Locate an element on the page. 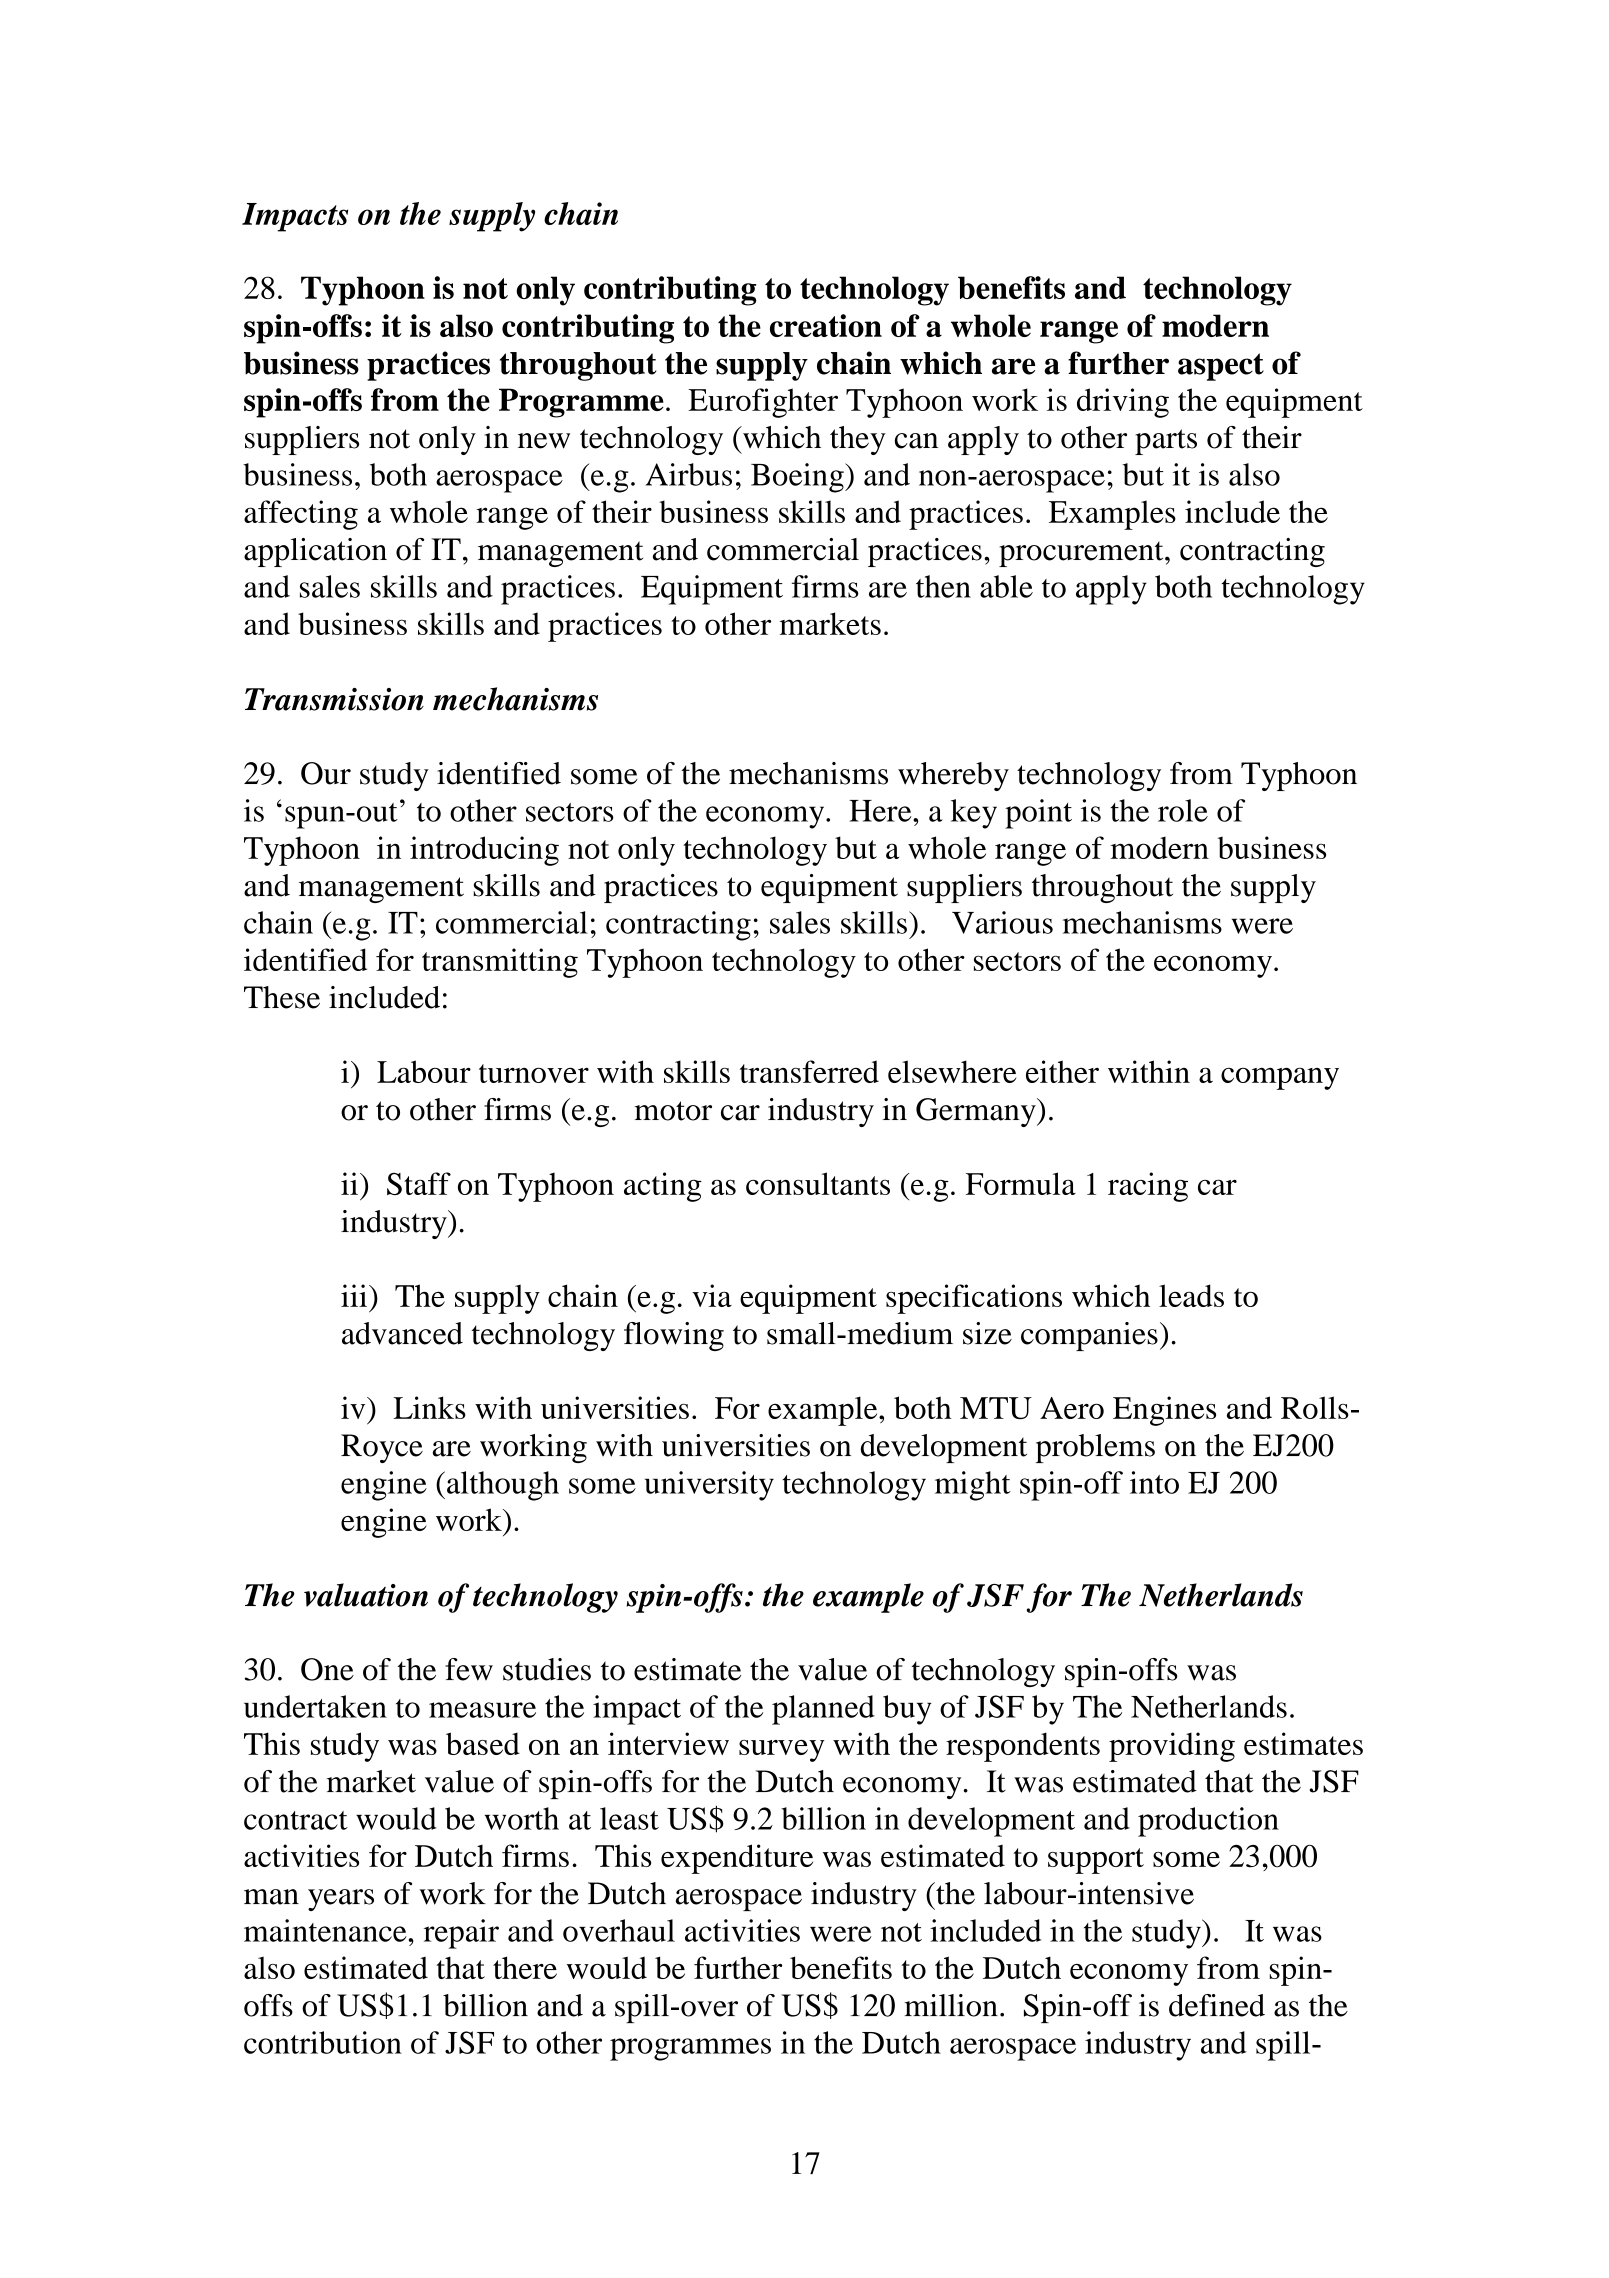 This page has height=2278, width=1609. new is located at coordinates (544, 441).
